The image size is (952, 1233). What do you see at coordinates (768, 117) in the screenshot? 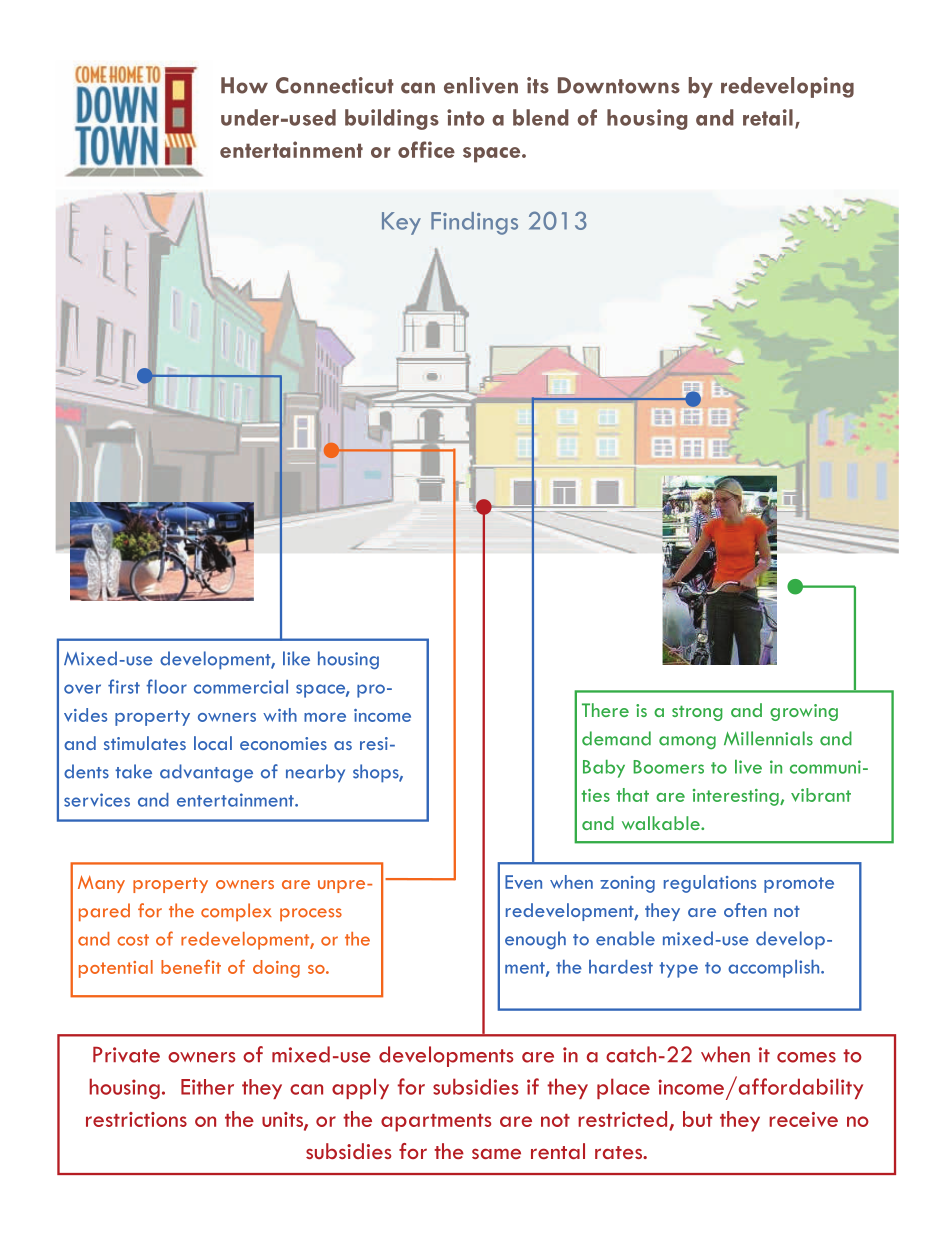
I see `retail` at bounding box center [768, 117].
